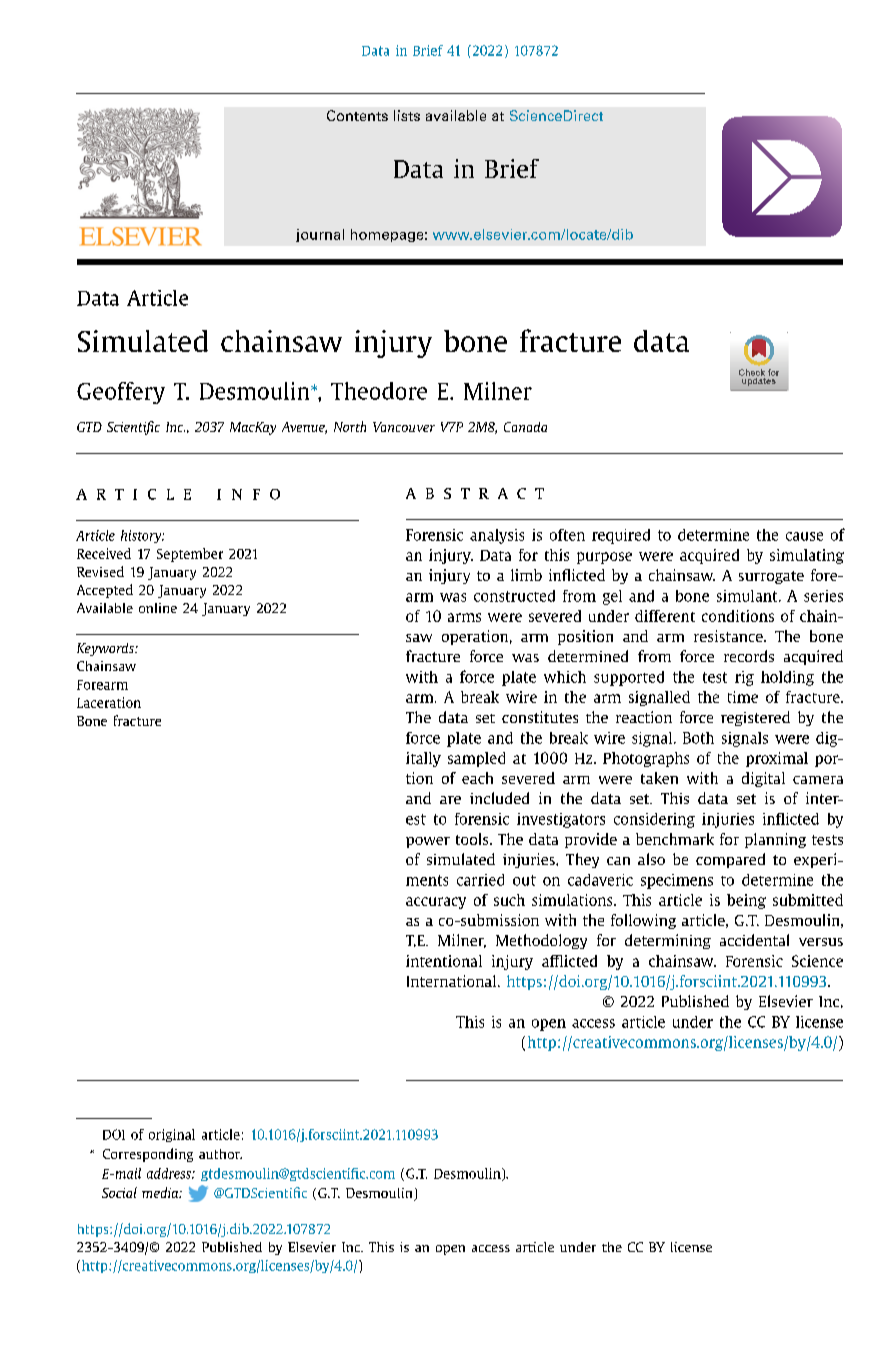 The image size is (896, 1355). I want to click on records, so click(749, 656).
